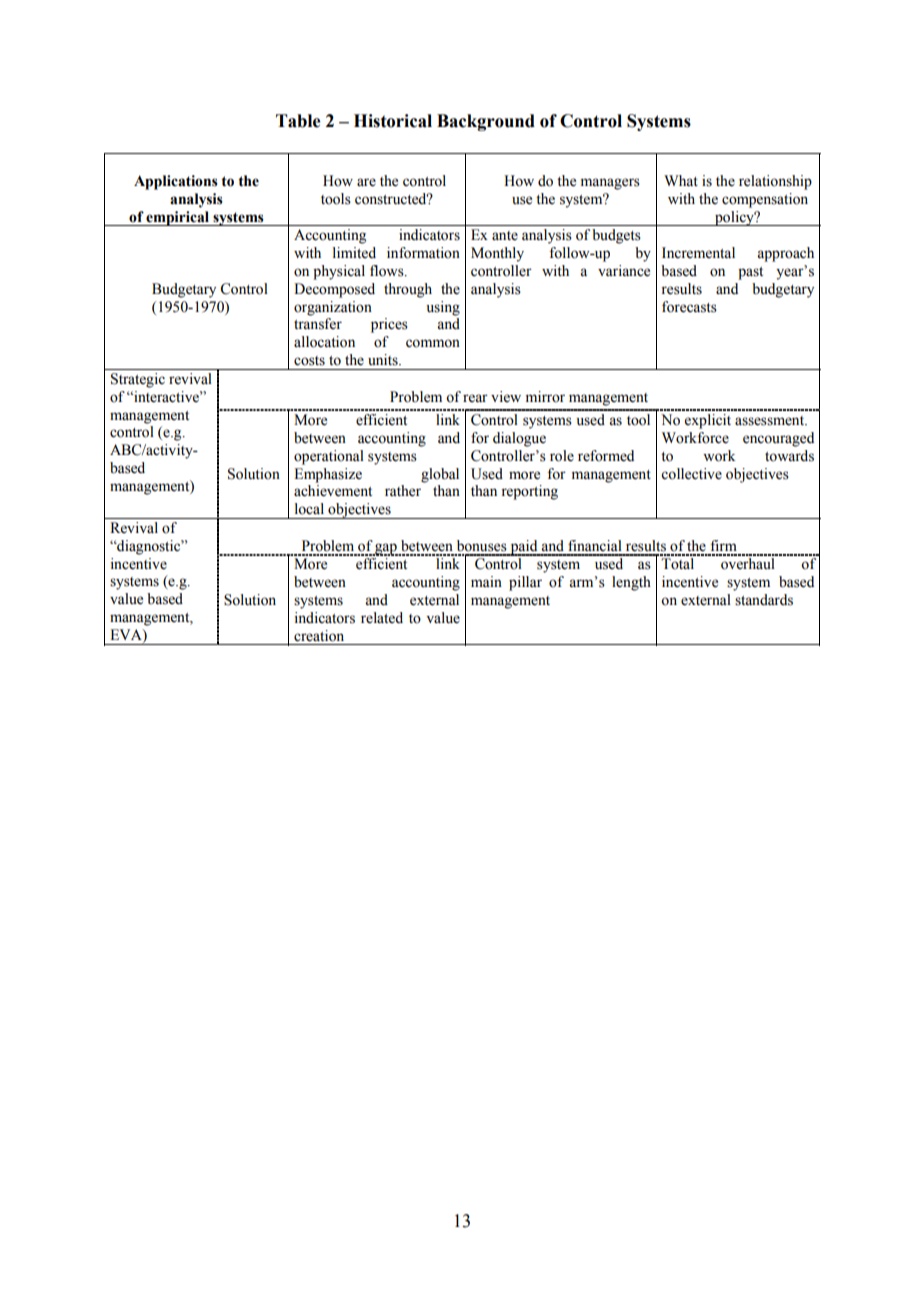  I want to click on standards, so click(764, 600).
